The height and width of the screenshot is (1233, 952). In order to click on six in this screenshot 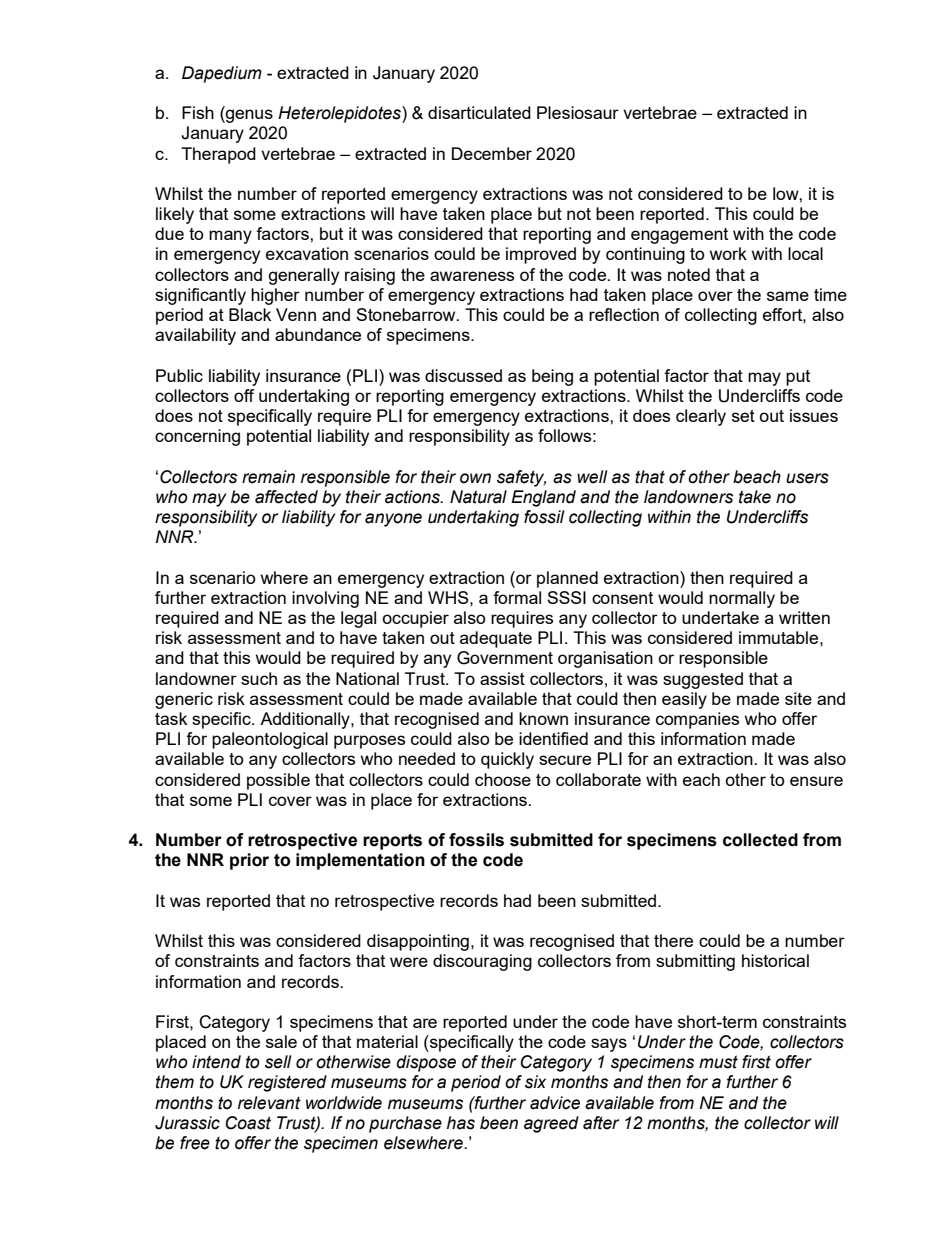, I will do `click(535, 1082)`.
